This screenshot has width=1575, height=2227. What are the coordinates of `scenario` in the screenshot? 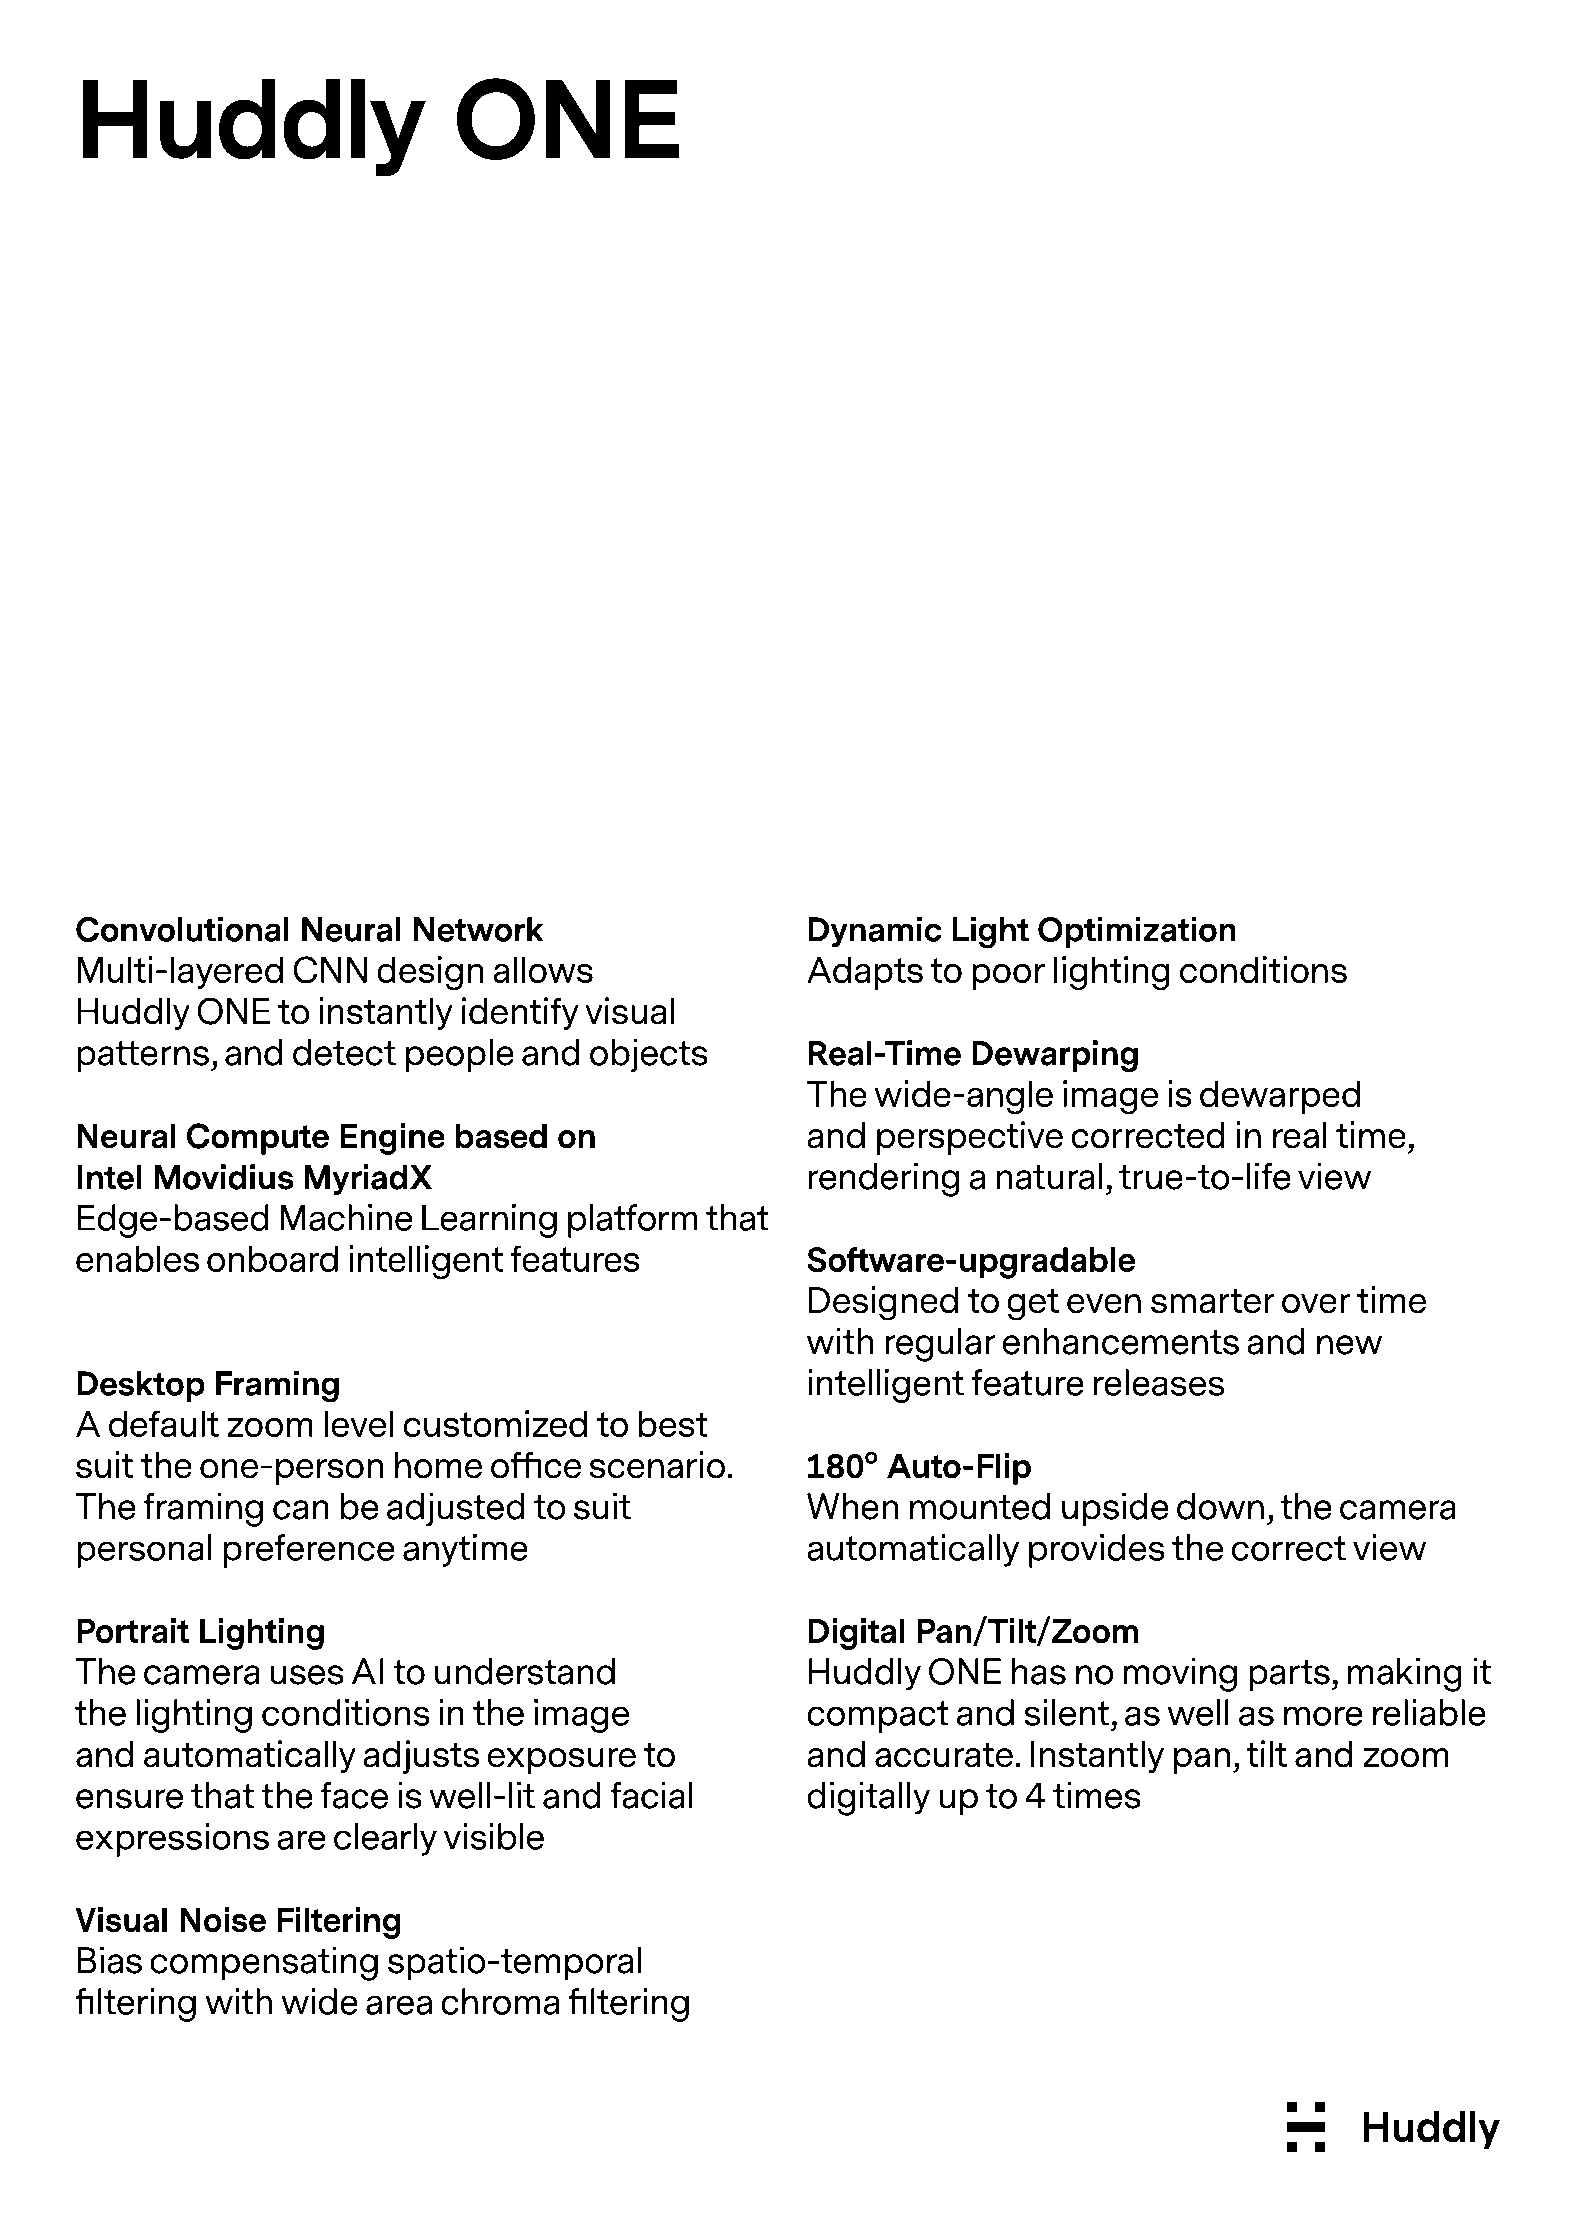 It's located at (657, 1465).
